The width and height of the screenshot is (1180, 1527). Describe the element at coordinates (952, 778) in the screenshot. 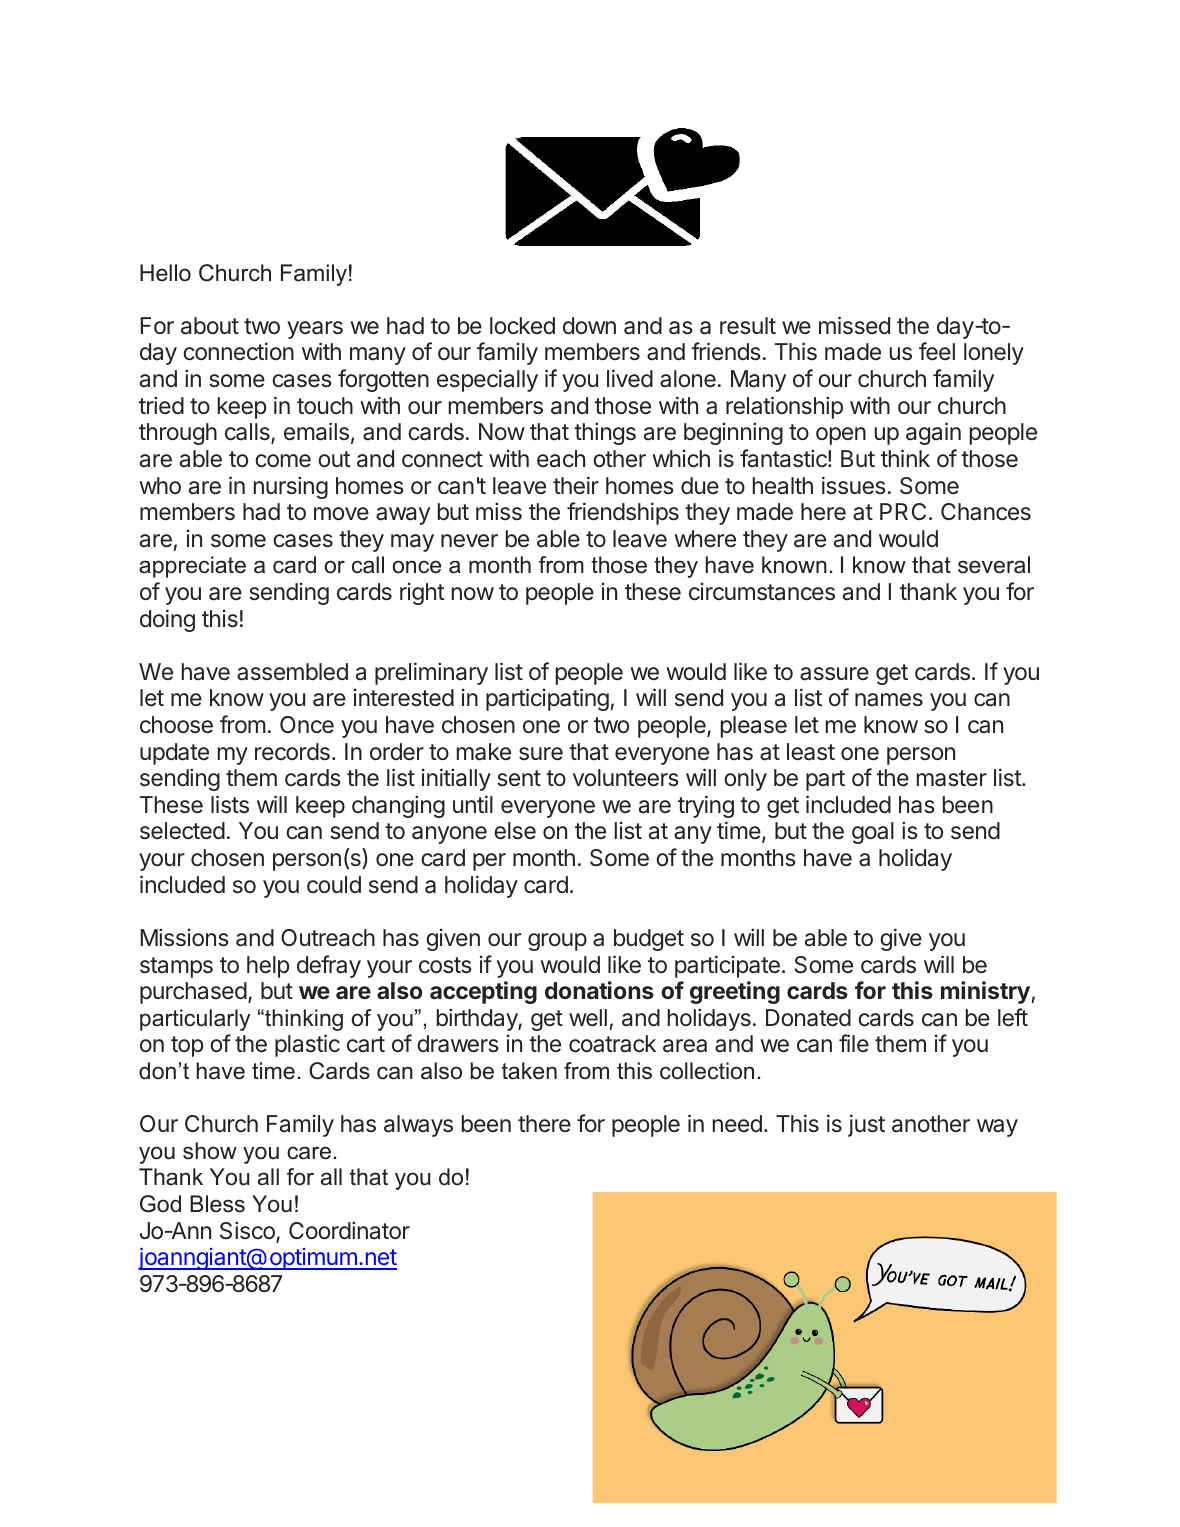

I see `master` at that location.
